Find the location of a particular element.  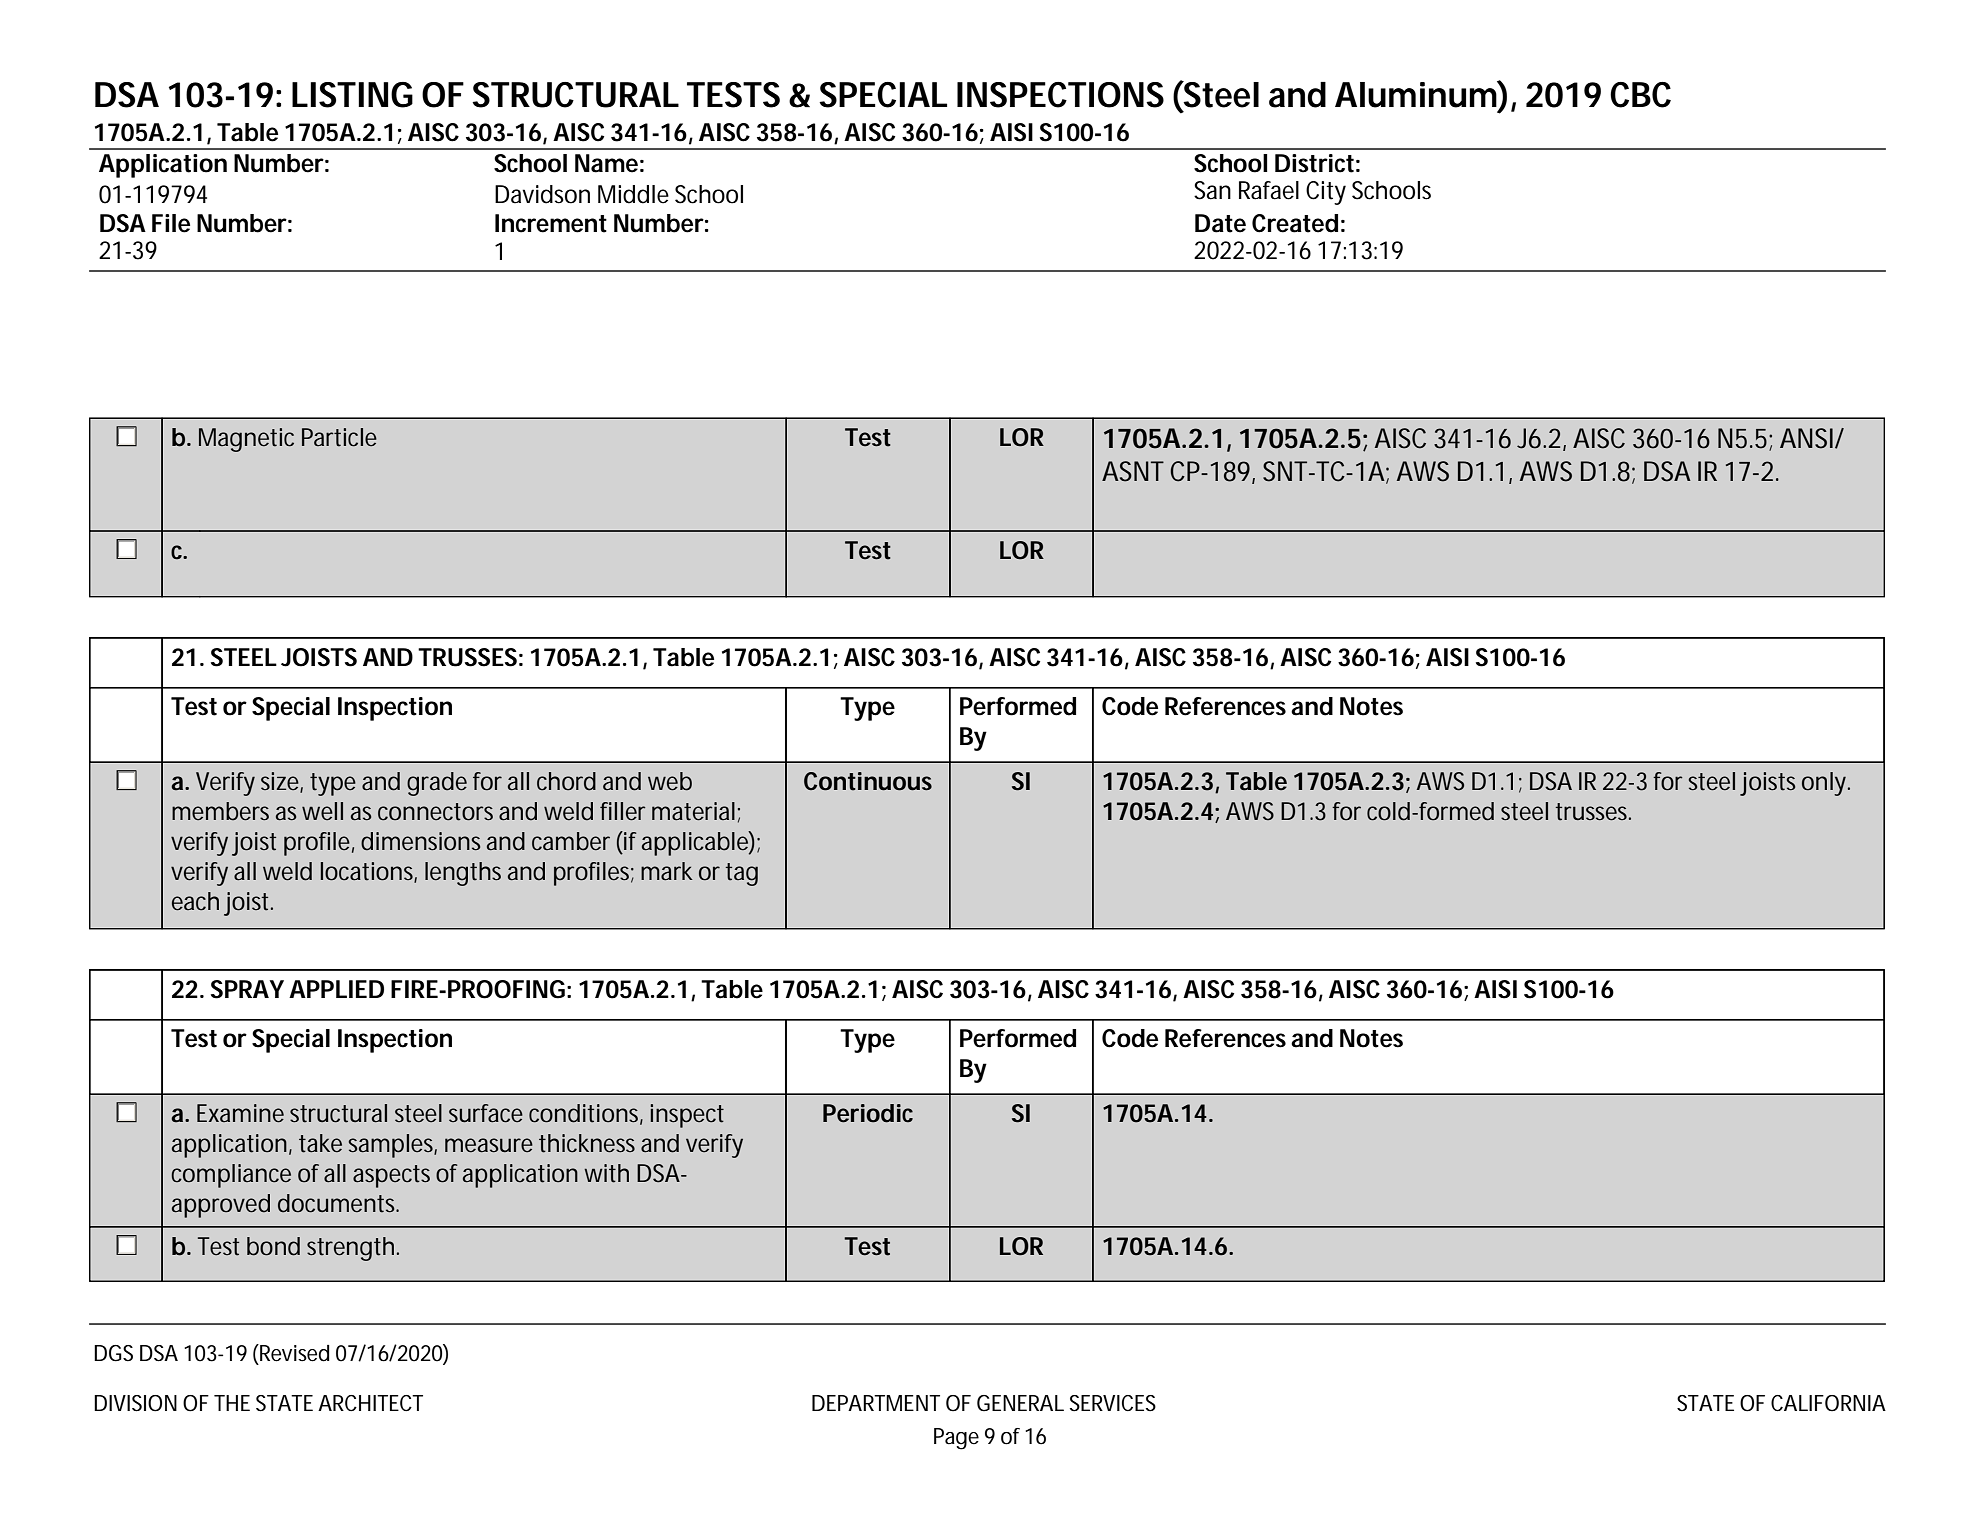

size is located at coordinates (281, 782).
